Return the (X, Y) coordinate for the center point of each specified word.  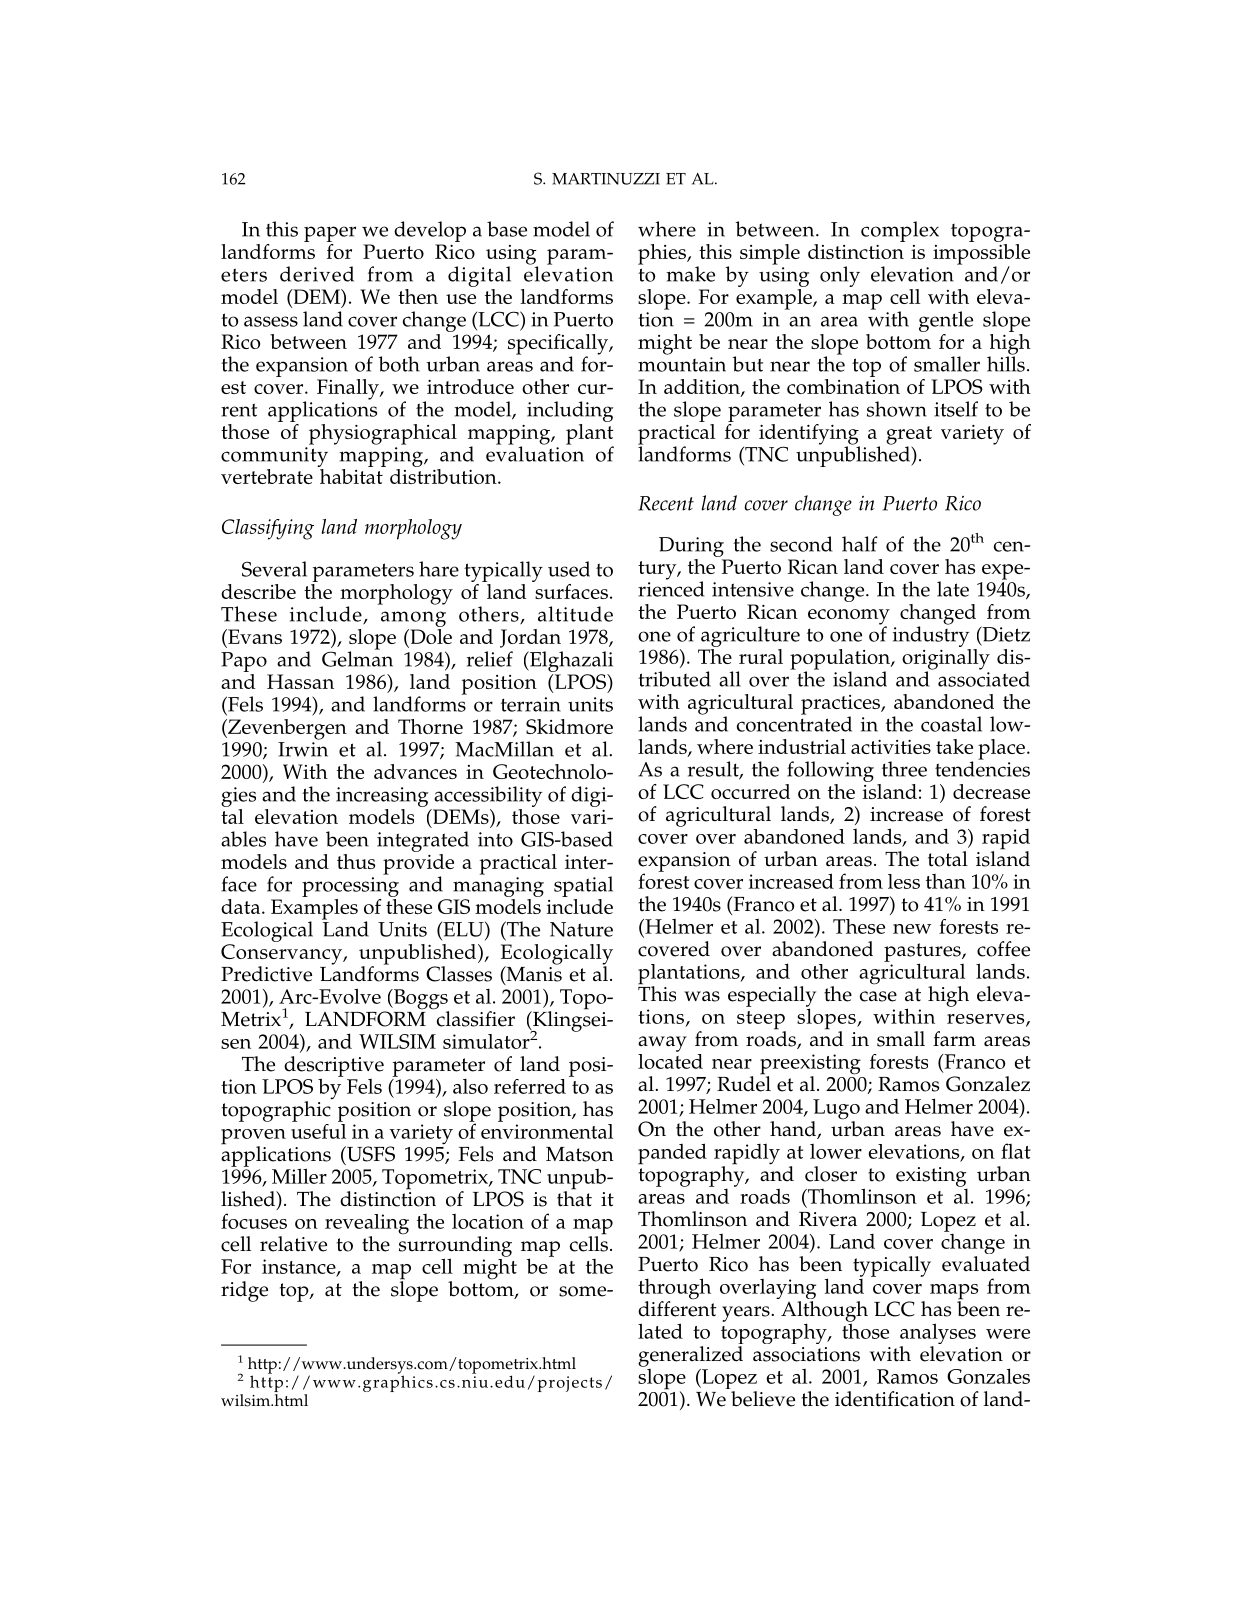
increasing (382, 797)
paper (330, 235)
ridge (244, 1291)
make (690, 274)
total (948, 859)
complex (900, 231)
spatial (583, 886)
